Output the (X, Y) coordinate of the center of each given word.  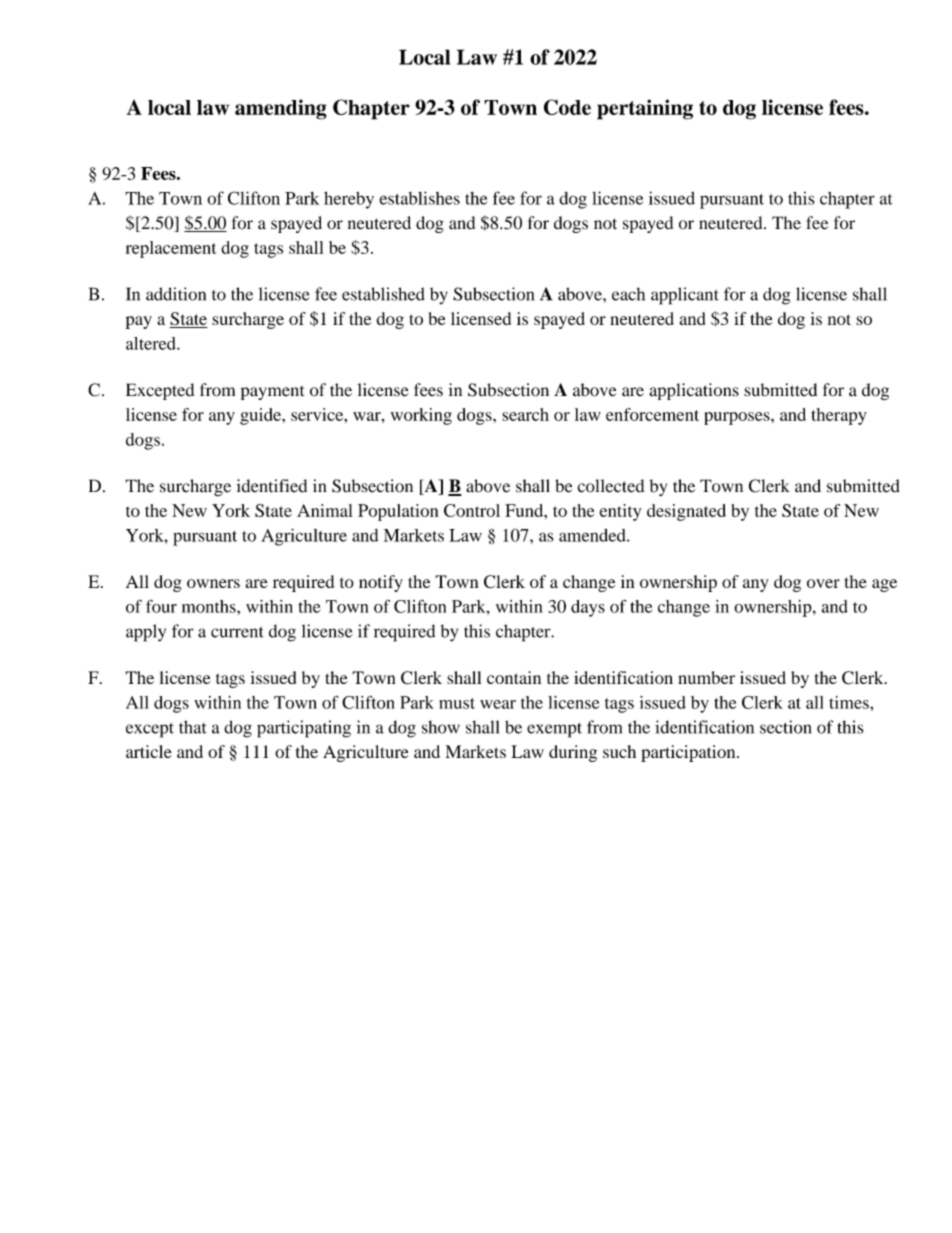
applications (694, 391)
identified (272, 486)
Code (567, 107)
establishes (419, 198)
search (525, 414)
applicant (685, 296)
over (823, 583)
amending (281, 109)
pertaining (645, 109)
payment (272, 393)
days (588, 608)
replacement (171, 249)
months (210, 606)
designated (686, 512)
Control (472, 510)
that (193, 727)
